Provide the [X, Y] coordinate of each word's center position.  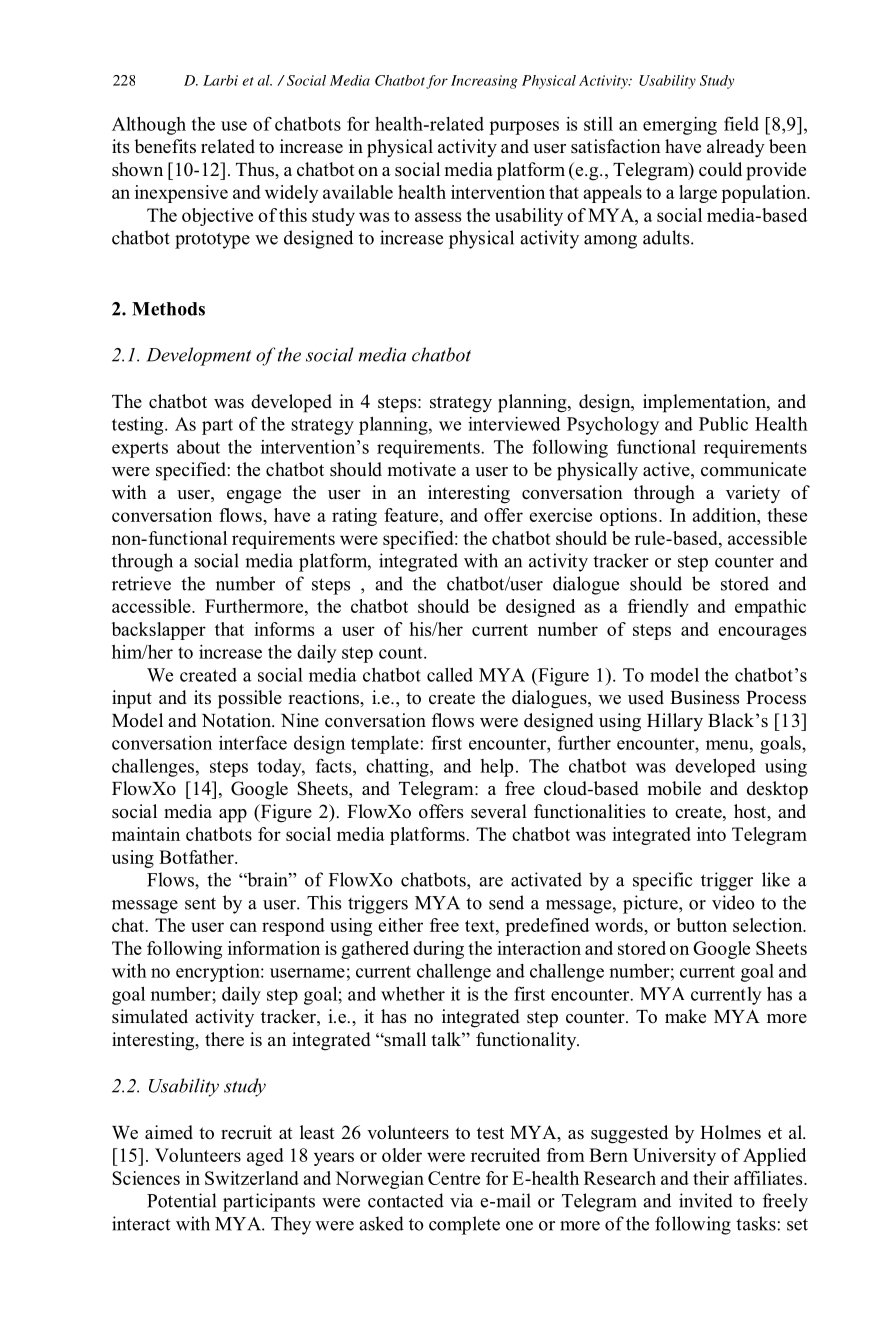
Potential [181, 1200]
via [461, 1200]
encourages [762, 633]
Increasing [484, 82]
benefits [165, 146]
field [741, 123]
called [450, 674]
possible [250, 699]
